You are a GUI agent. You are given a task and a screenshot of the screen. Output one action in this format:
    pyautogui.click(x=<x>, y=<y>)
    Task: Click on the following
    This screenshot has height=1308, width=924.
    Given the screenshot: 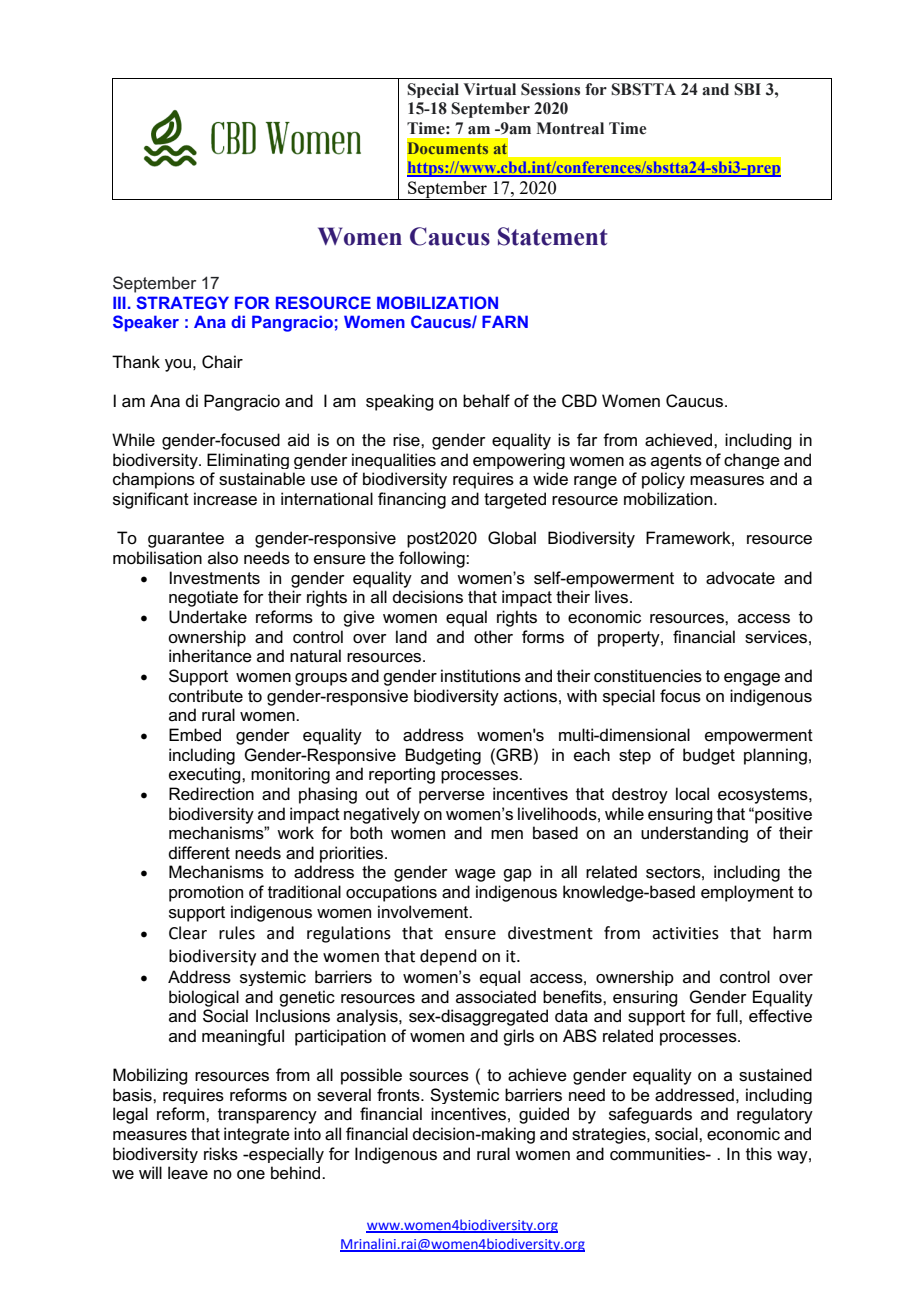 What is the action you would take?
    pyautogui.click(x=433, y=559)
